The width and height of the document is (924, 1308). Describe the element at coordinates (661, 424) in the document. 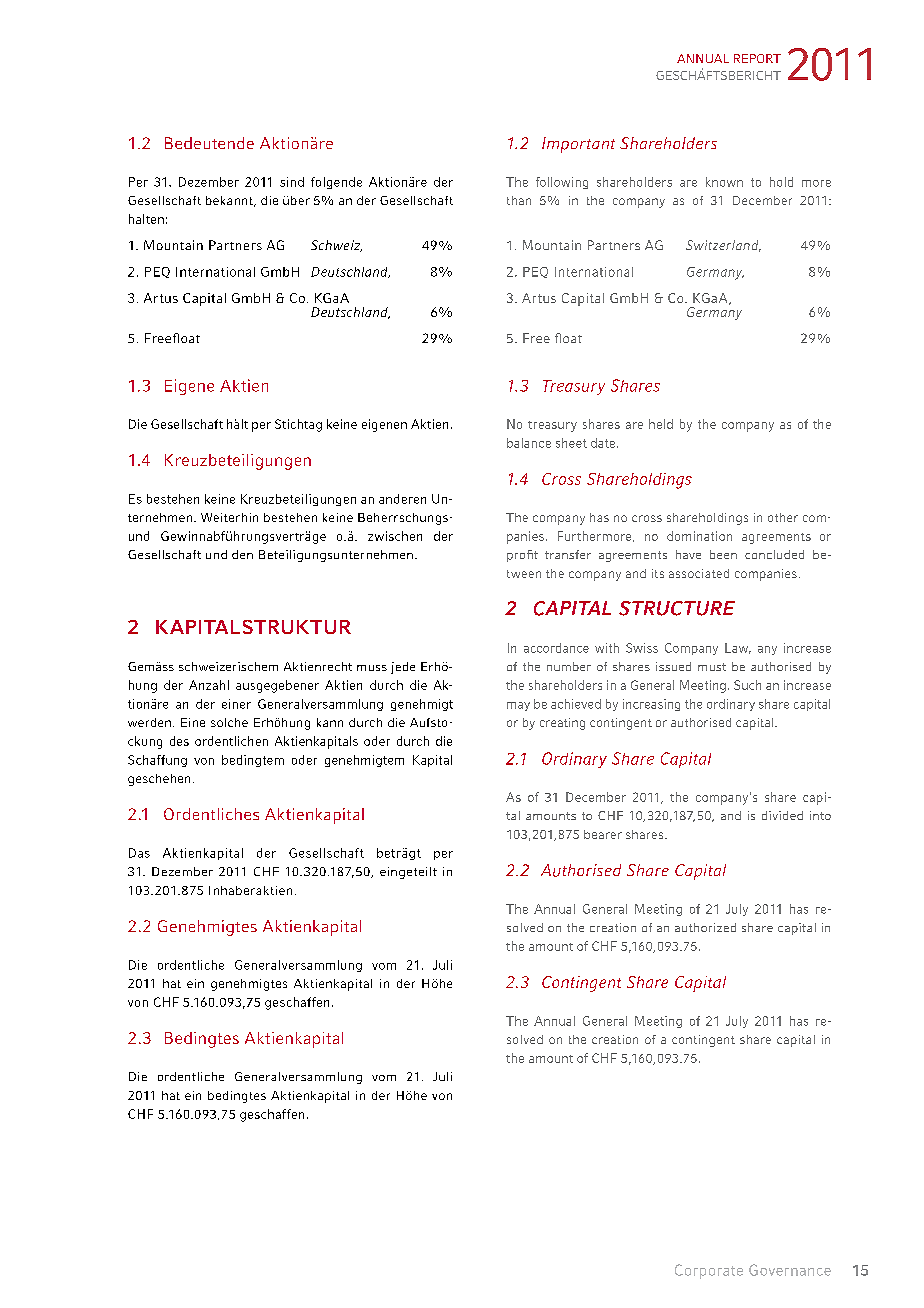

I see `held` at that location.
